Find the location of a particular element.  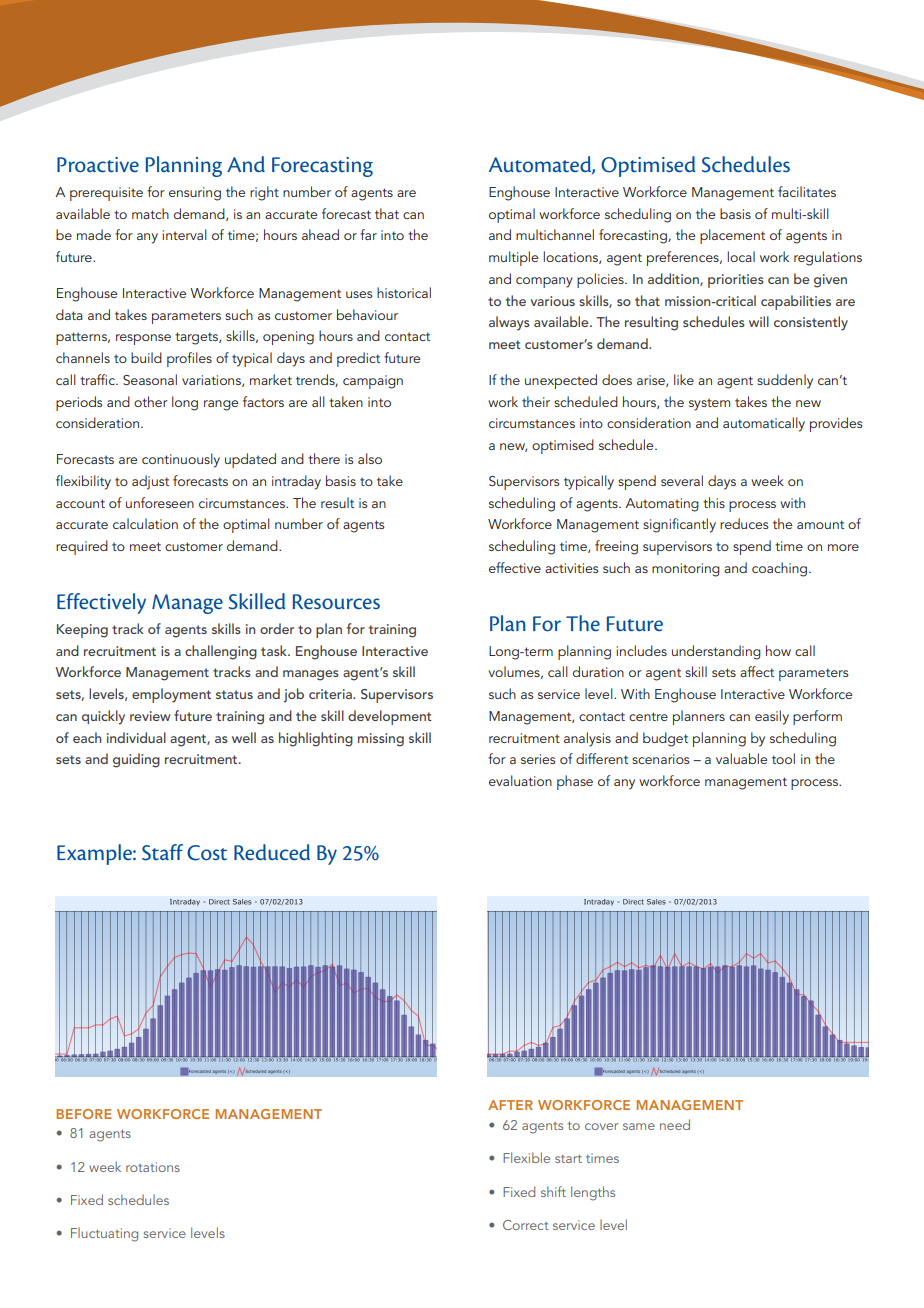

facilitates is located at coordinates (807, 191).
